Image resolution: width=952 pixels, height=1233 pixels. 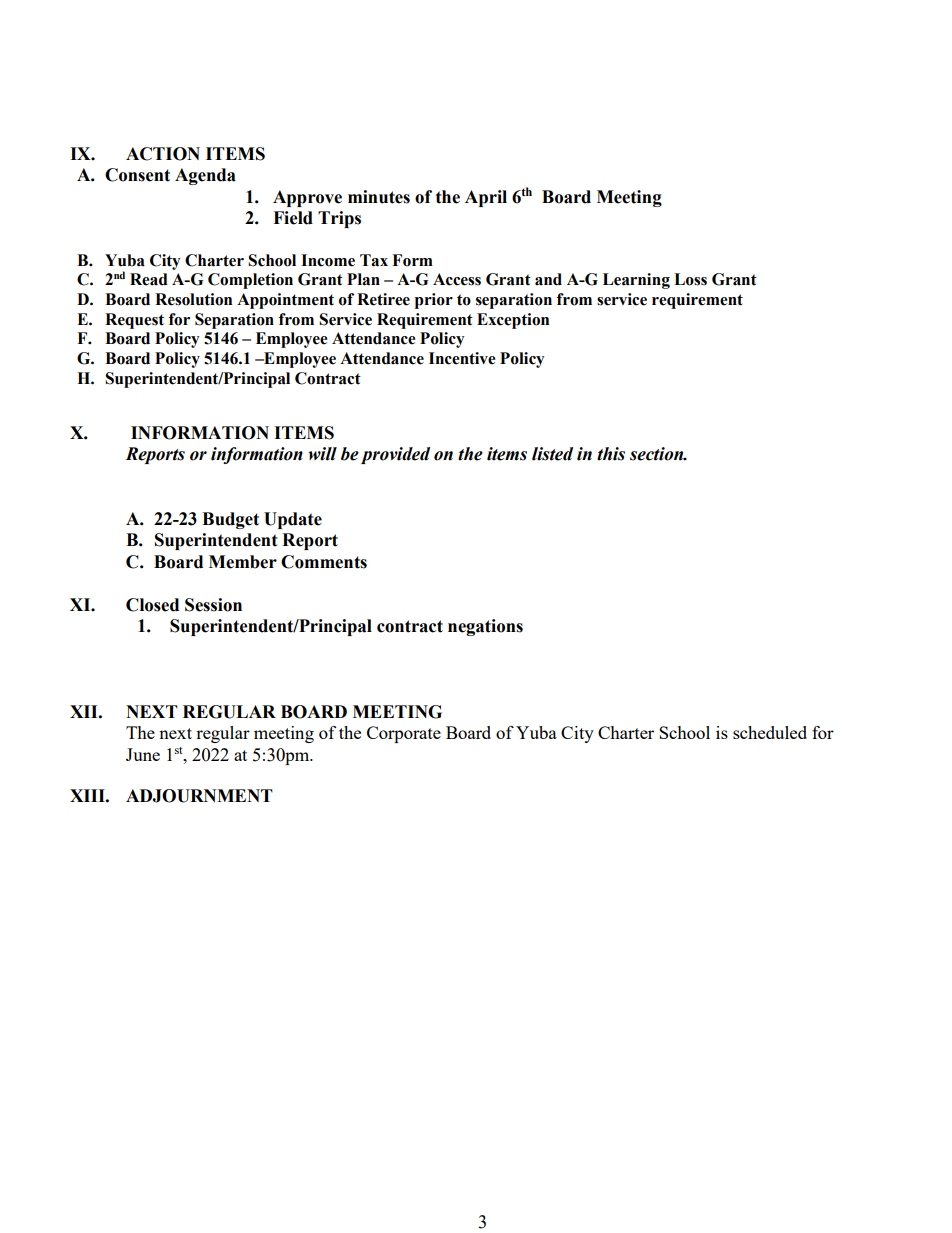 What do you see at coordinates (205, 176) in the screenshot?
I see `Agenda` at bounding box center [205, 176].
